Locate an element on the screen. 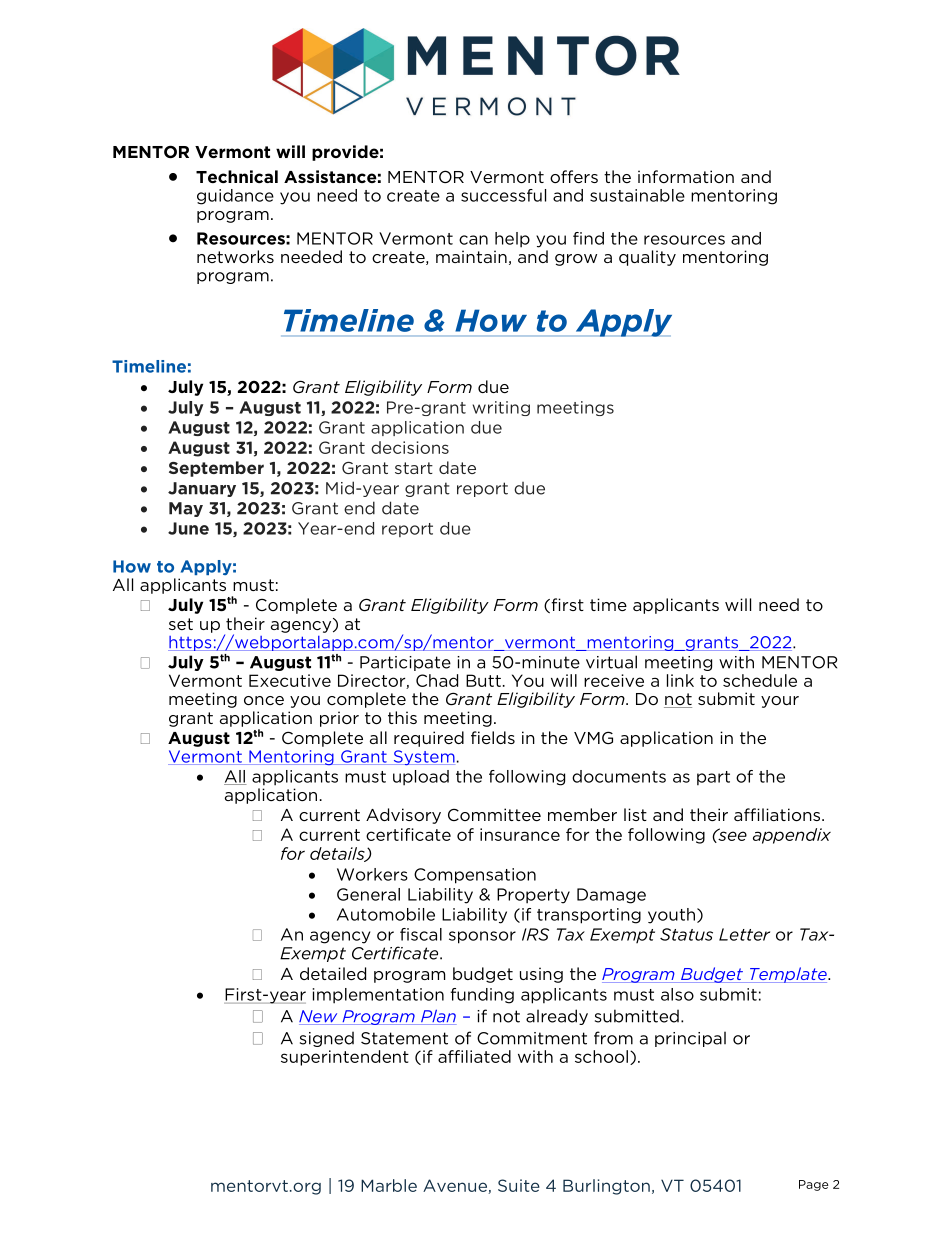 The height and width of the screenshot is (1233, 952). sustainable is located at coordinates (637, 195).
